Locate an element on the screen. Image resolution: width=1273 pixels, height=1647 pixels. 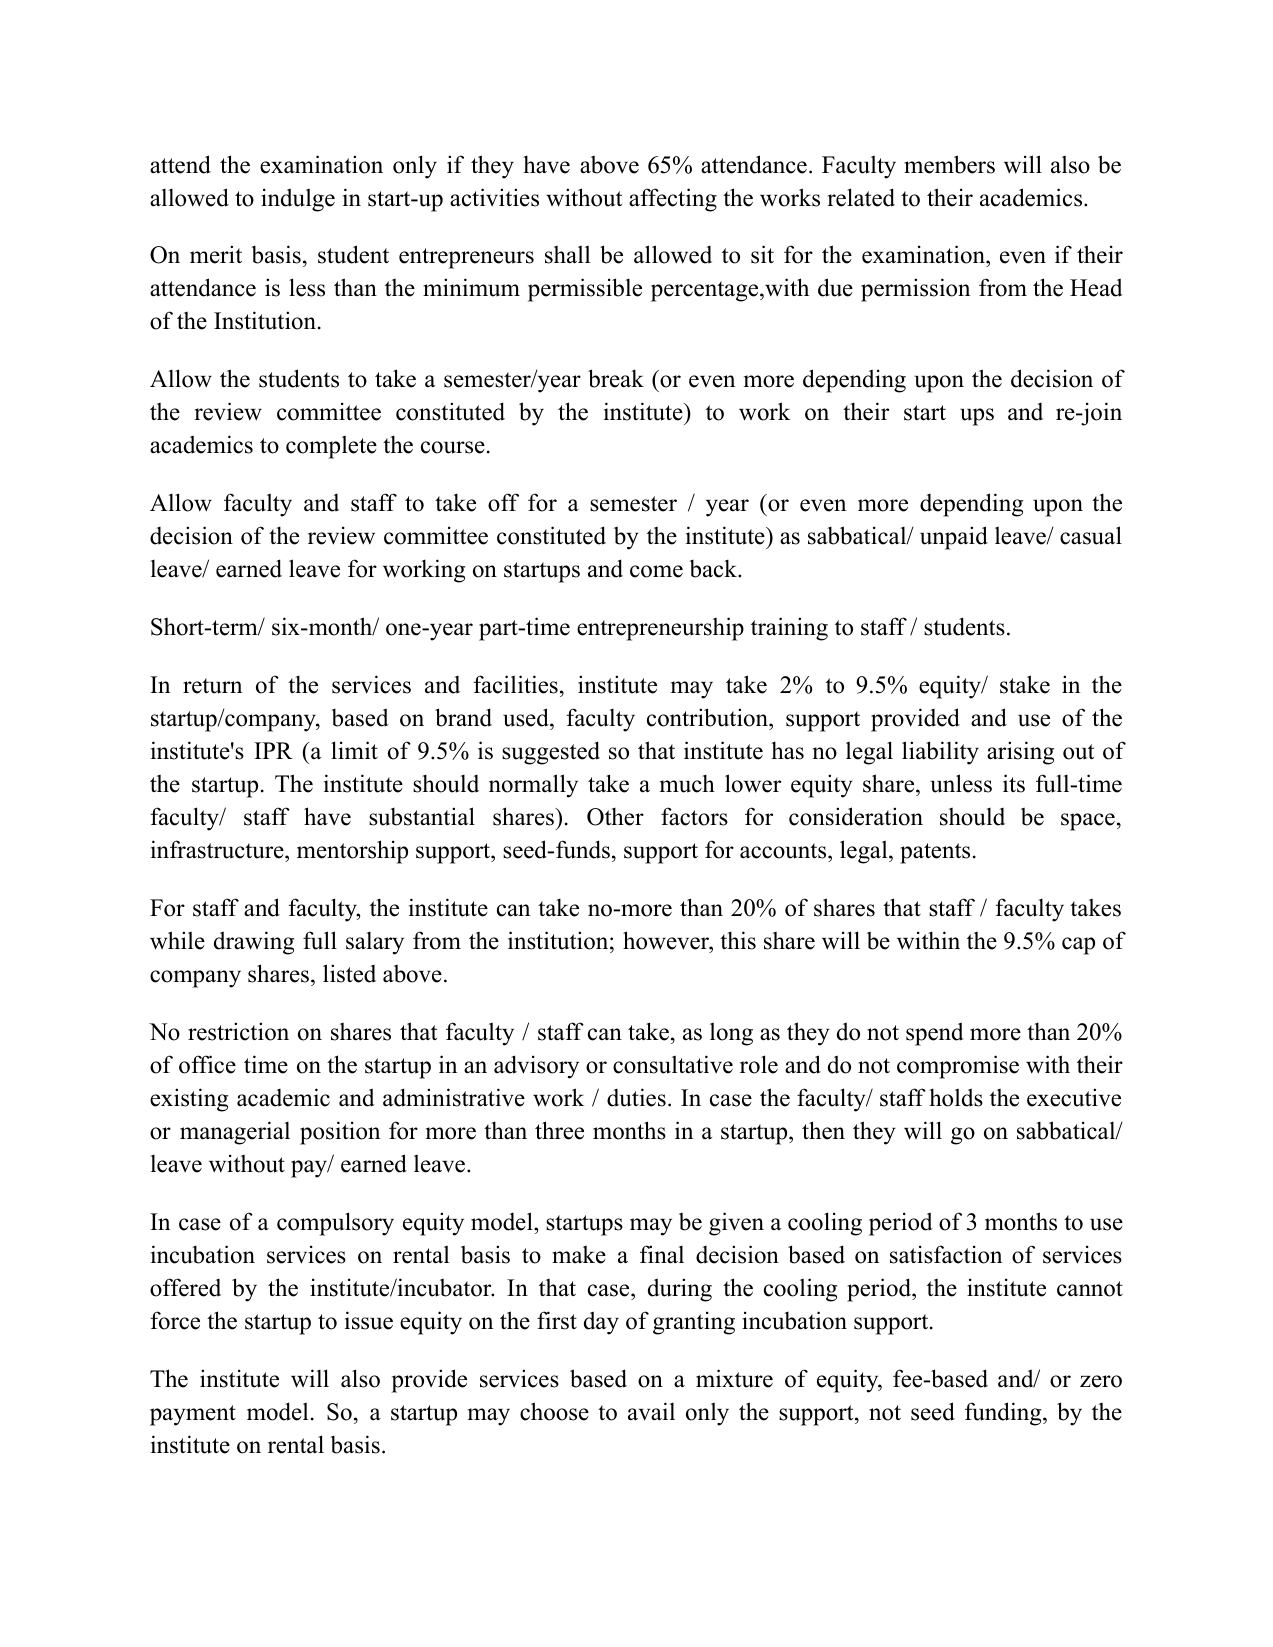
payment is located at coordinates (193, 1415).
